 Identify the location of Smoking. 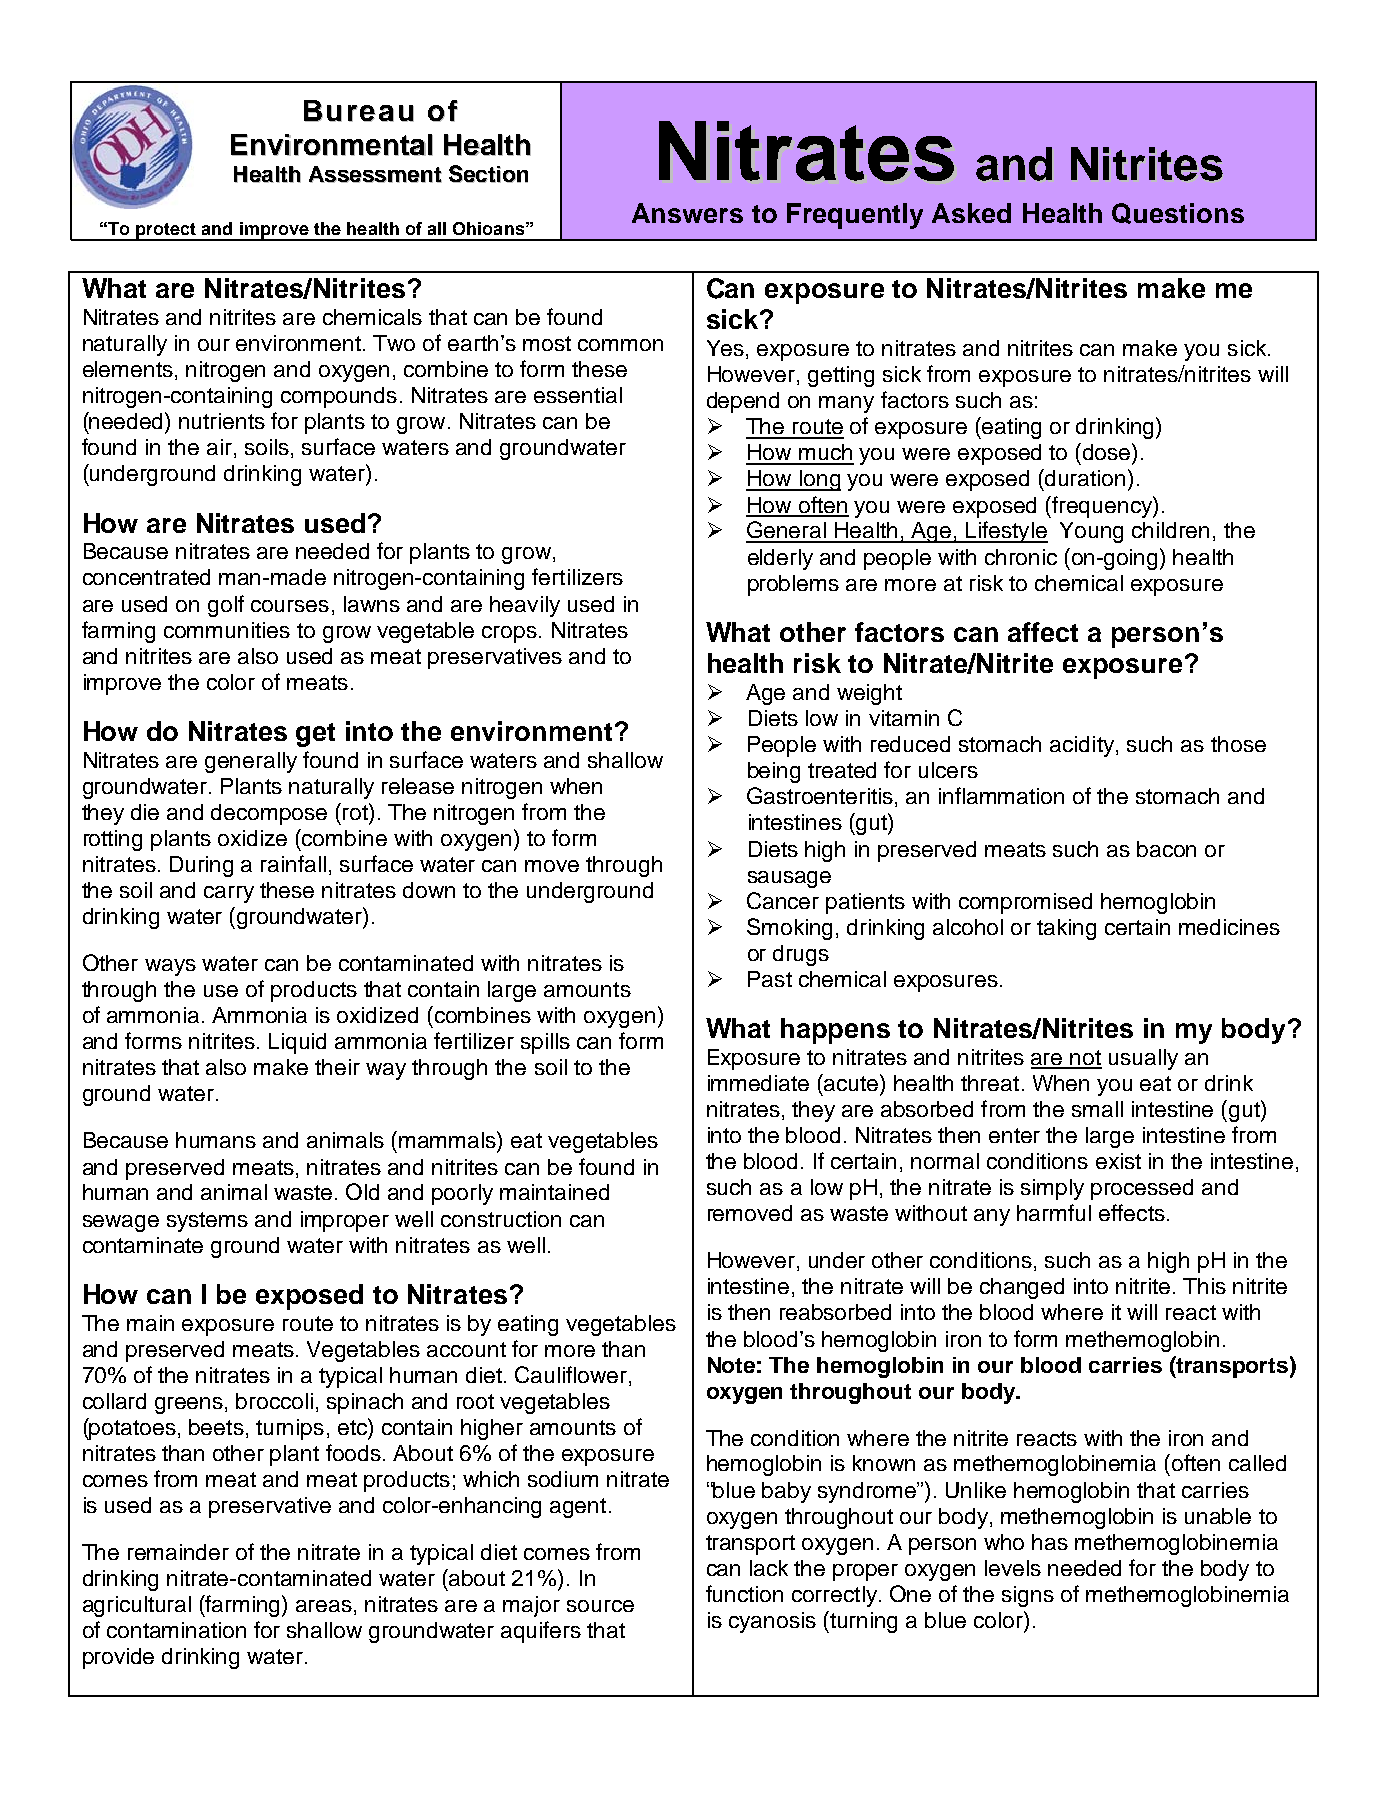
(789, 929).
